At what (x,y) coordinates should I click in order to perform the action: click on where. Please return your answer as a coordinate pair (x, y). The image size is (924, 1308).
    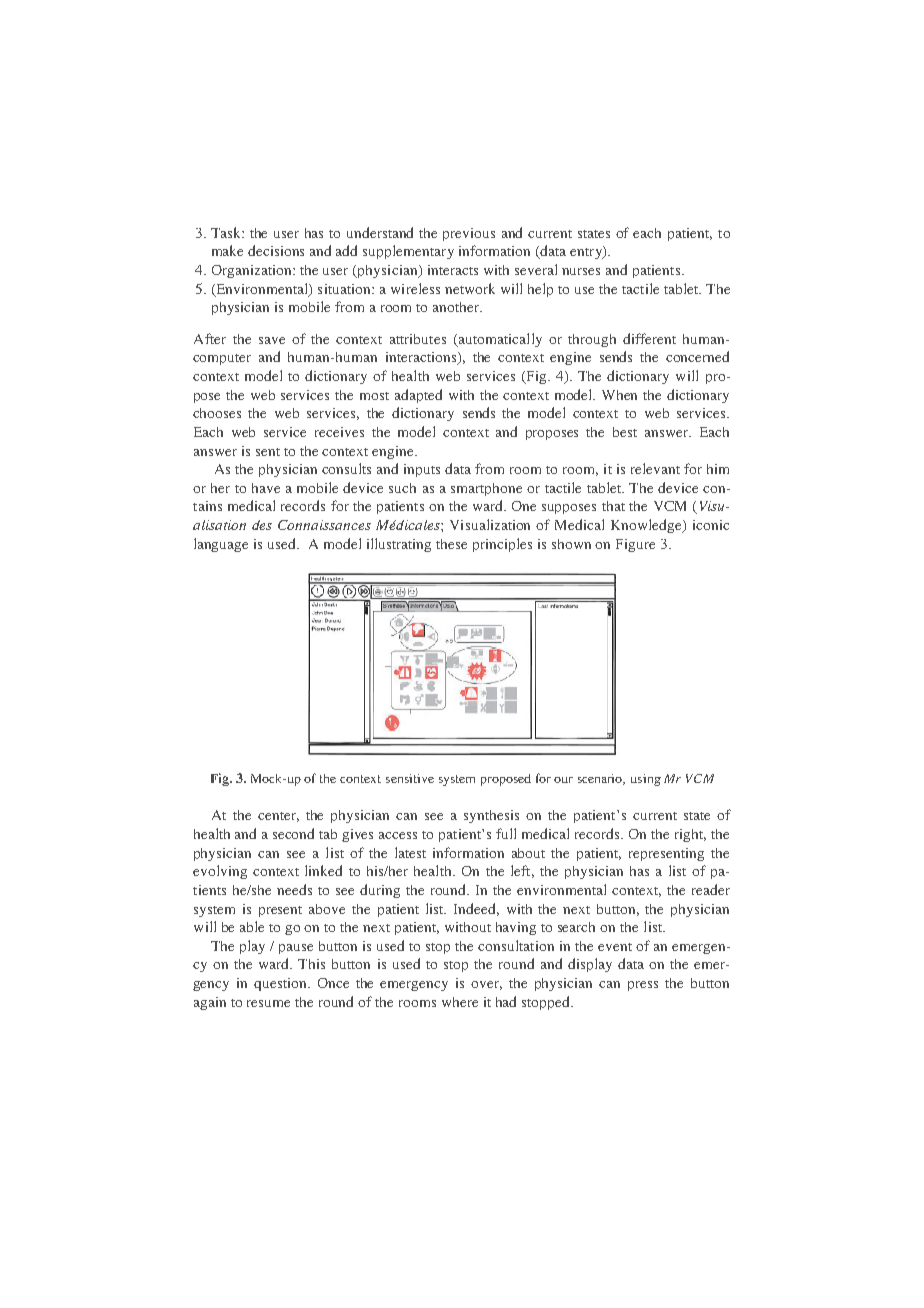
    Looking at the image, I should click on (460, 1002).
